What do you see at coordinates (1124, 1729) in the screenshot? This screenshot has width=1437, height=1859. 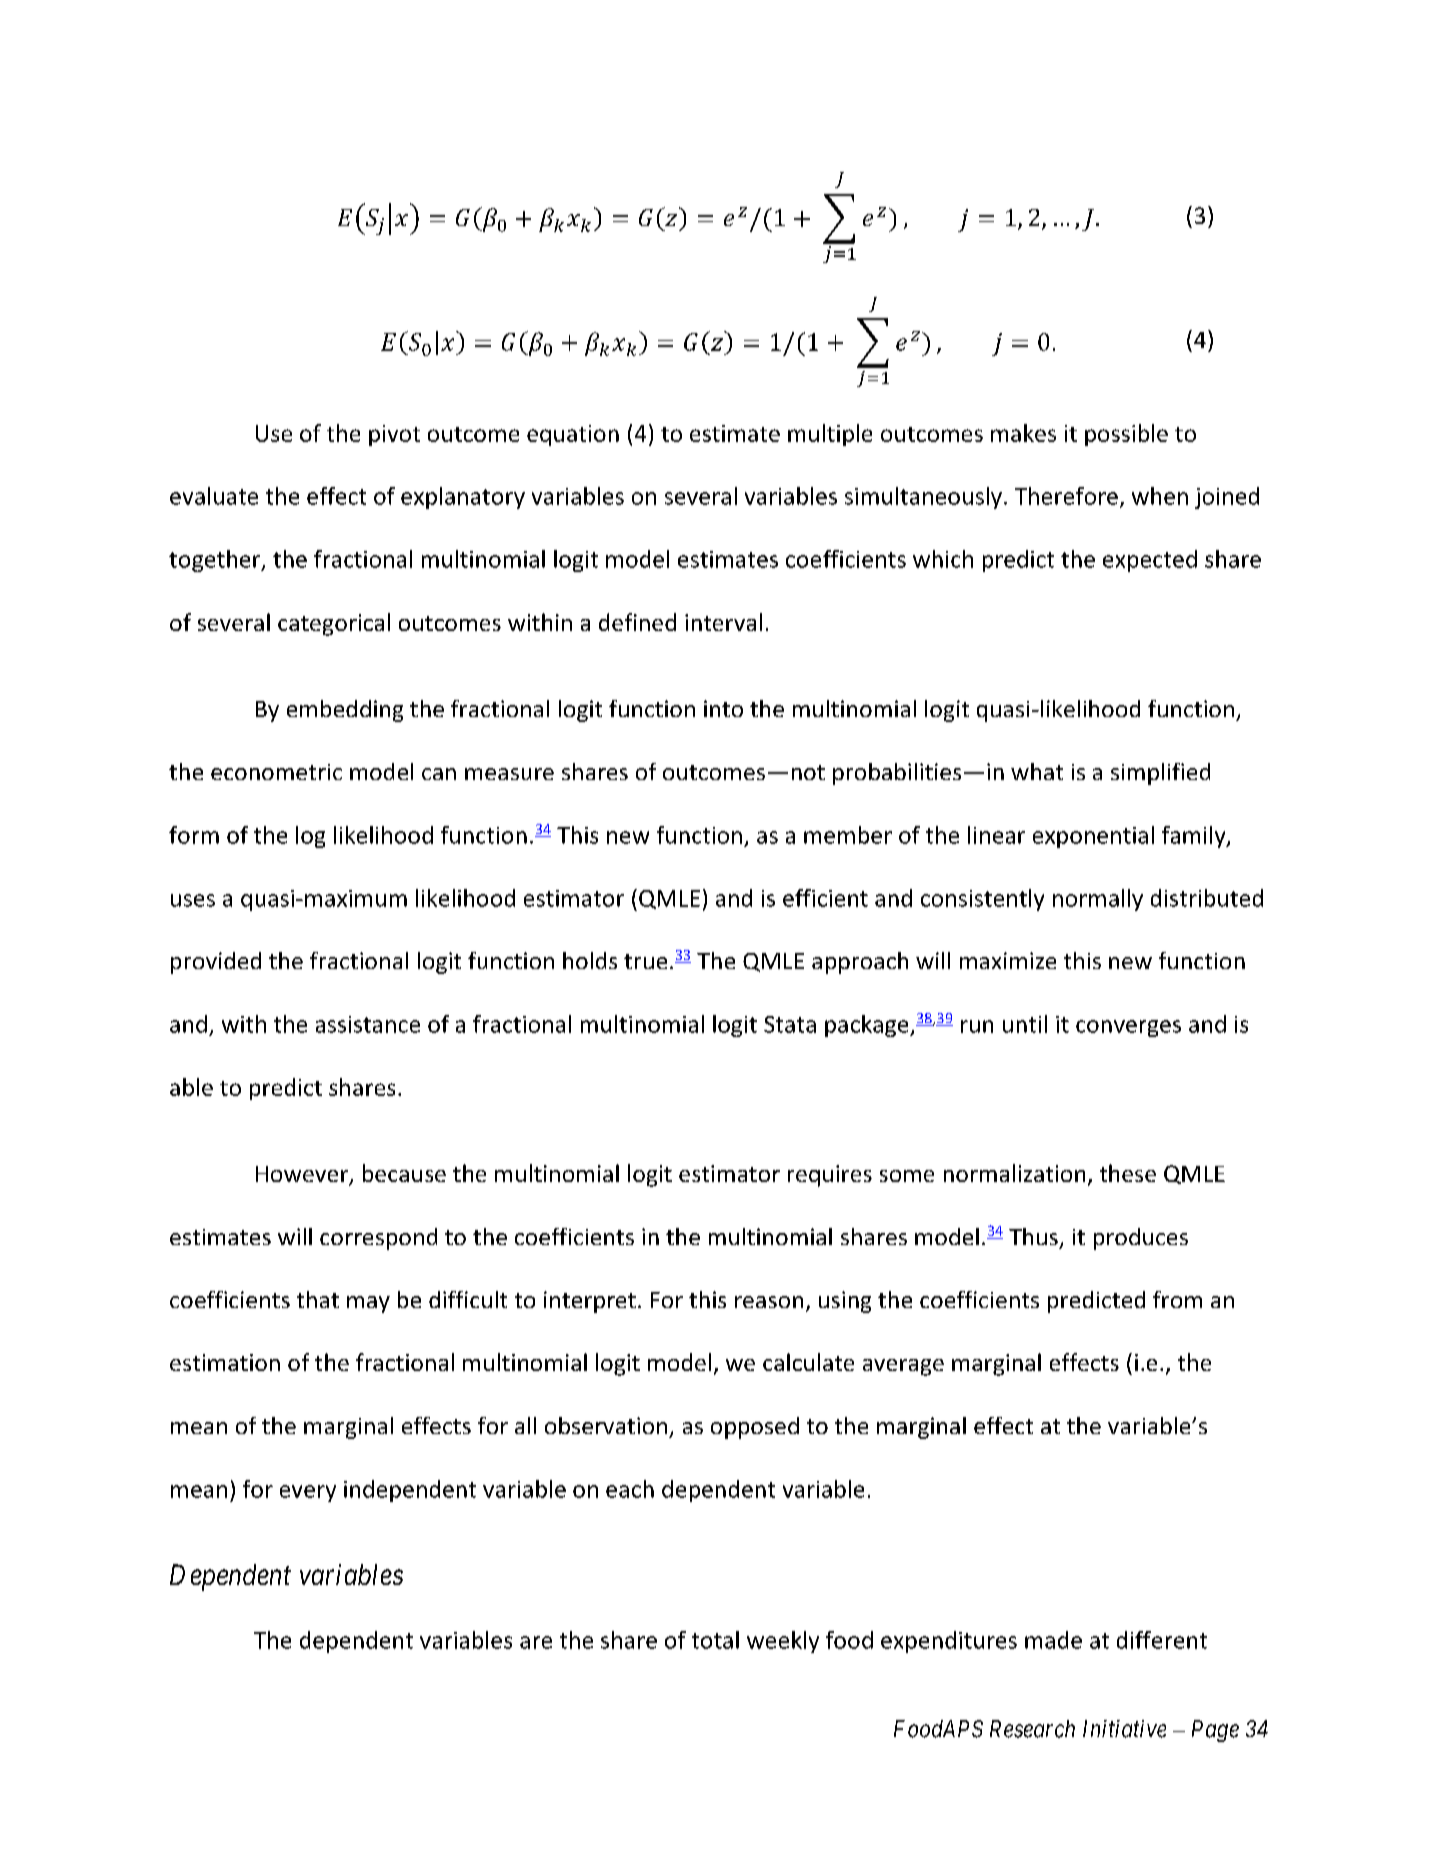 I see `Initiative` at bounding box center [1124, 1729].
